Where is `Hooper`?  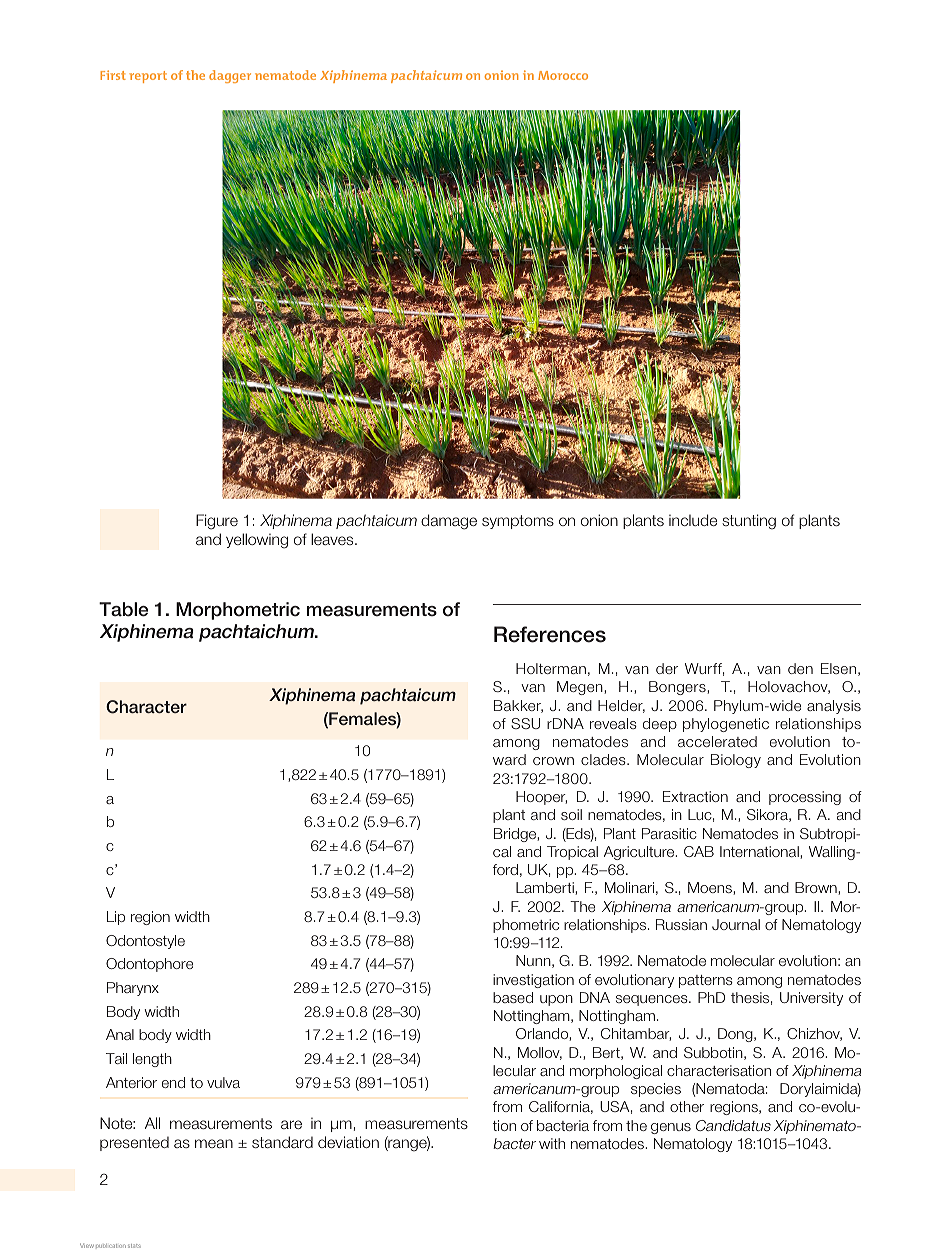 Hooper is located at coordinates (541, 798).
